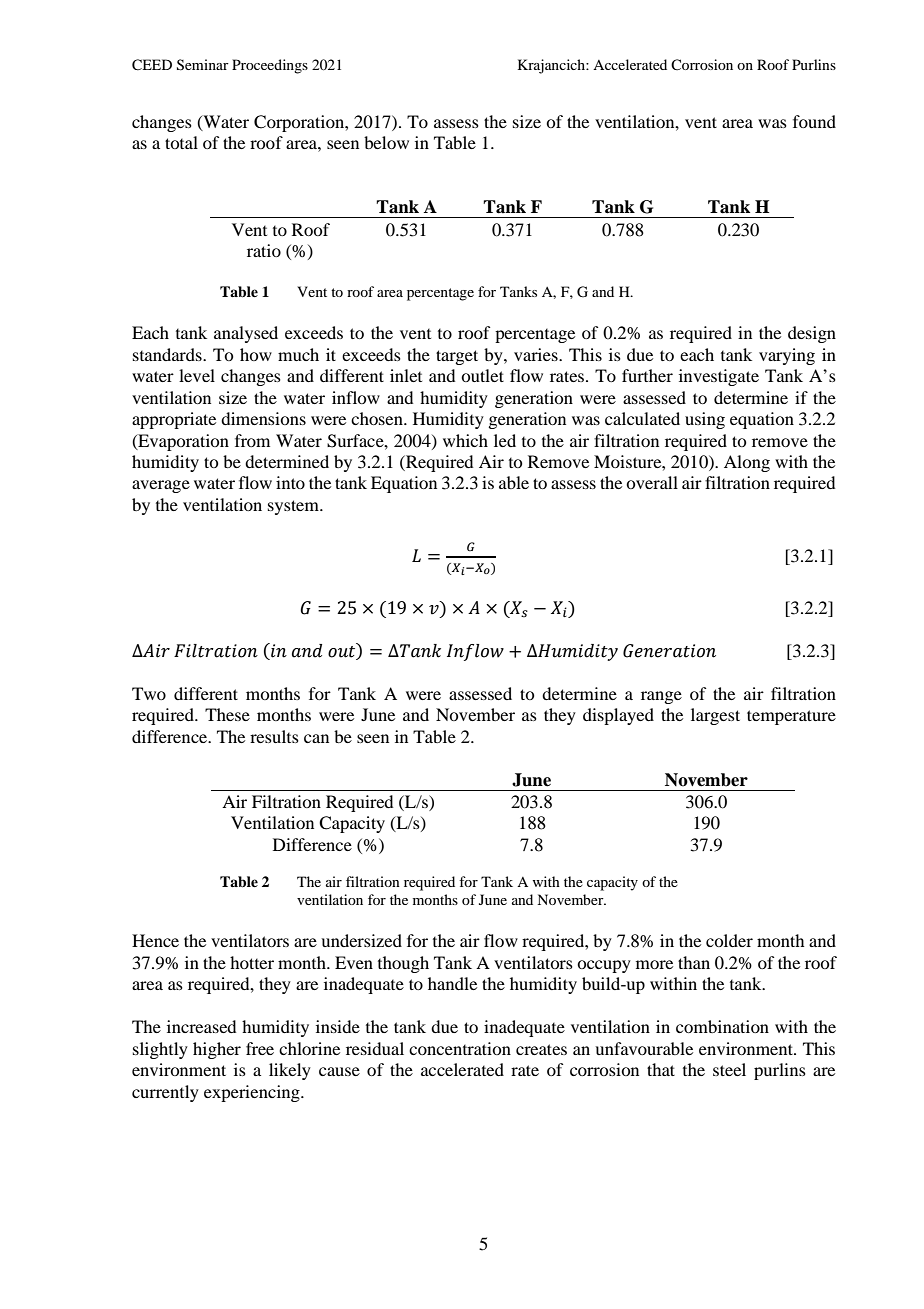 The width and height of the screenshot is (924, 1309). What do you see at coordinates (652, 482) in the screenshot?
I see `overall` at bounding box center [652, 482].
